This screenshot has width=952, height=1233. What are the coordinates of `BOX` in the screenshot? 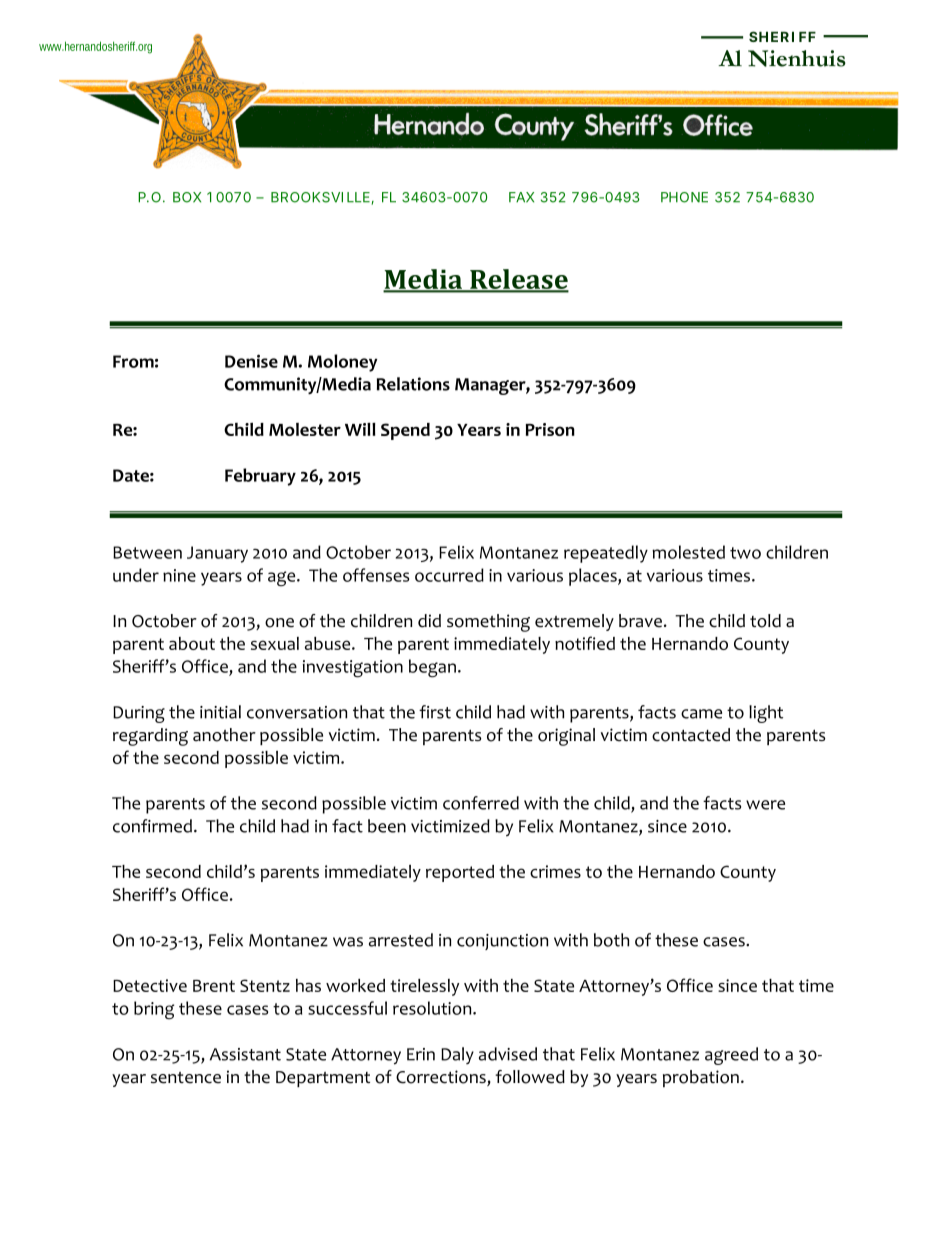 It's located at (187, 197).
